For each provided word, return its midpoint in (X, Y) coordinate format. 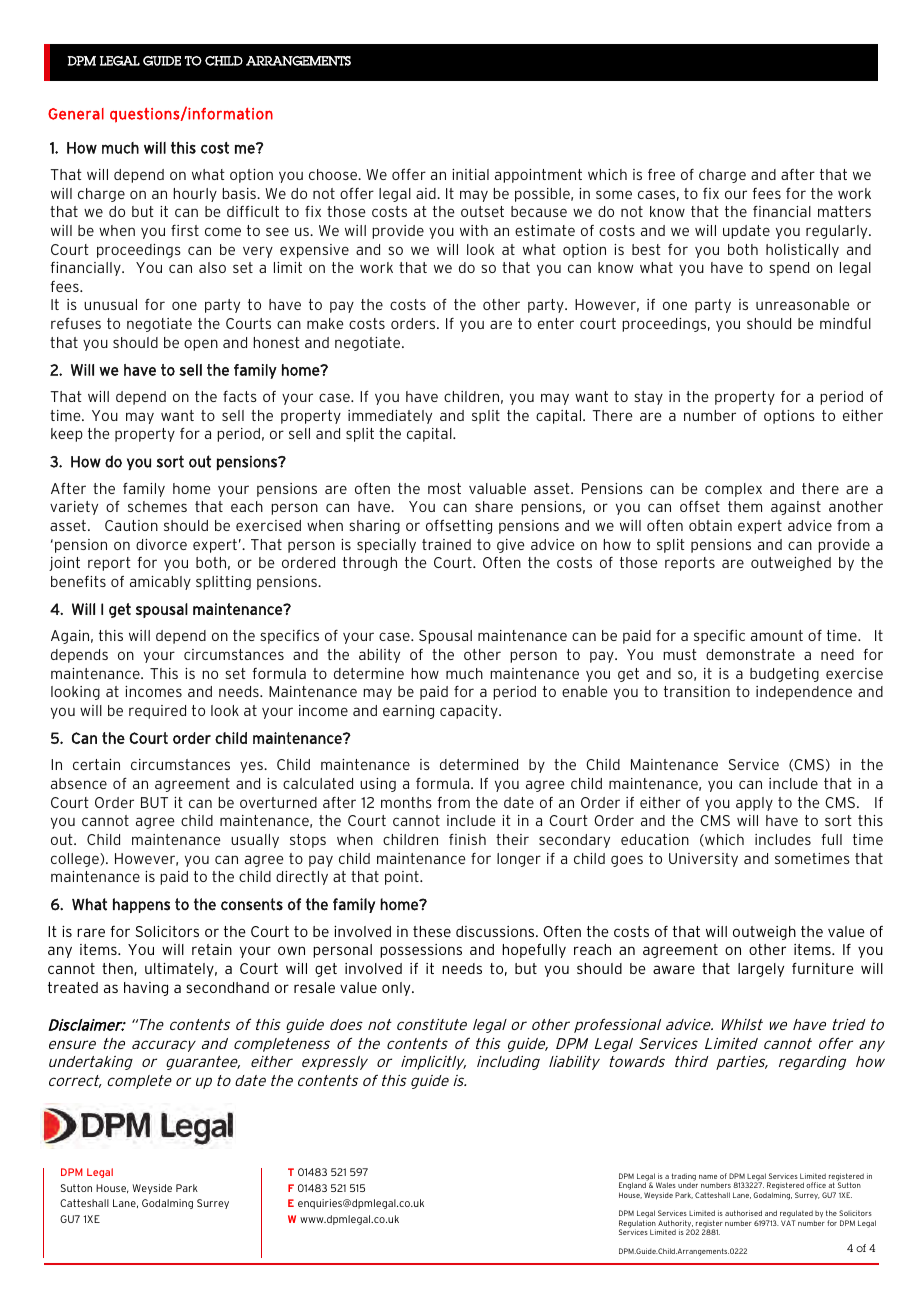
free (661, 174)
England (633, 1187)
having (146, 989)
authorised (743, 1213)
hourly (195, 195)
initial (470, 174)
